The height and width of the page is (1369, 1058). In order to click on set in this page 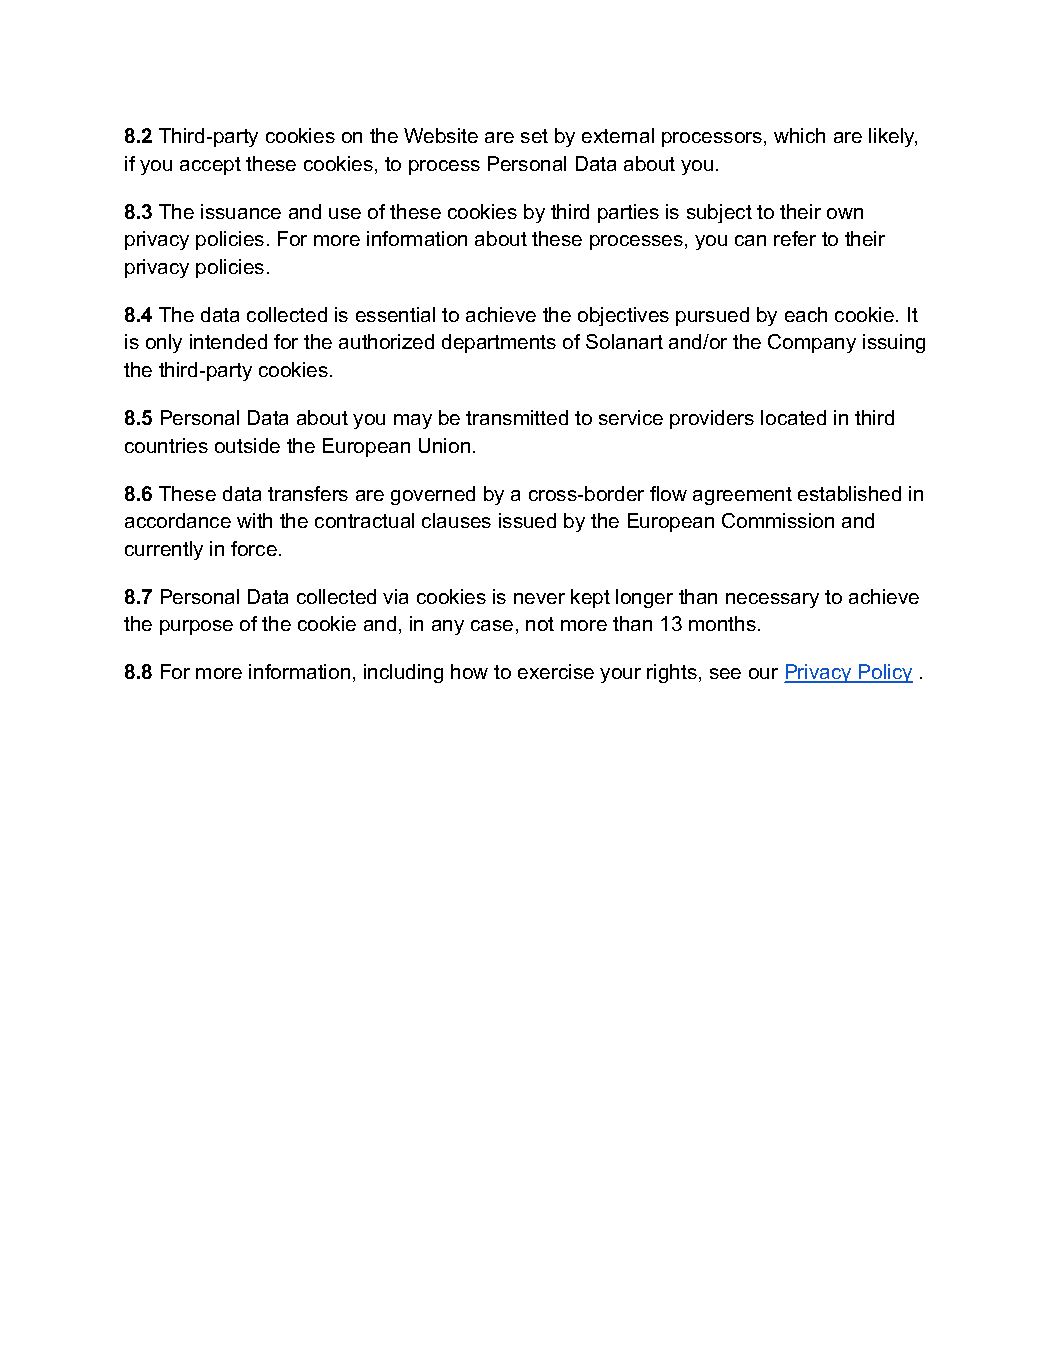, I will do `click(534, 136)`.
